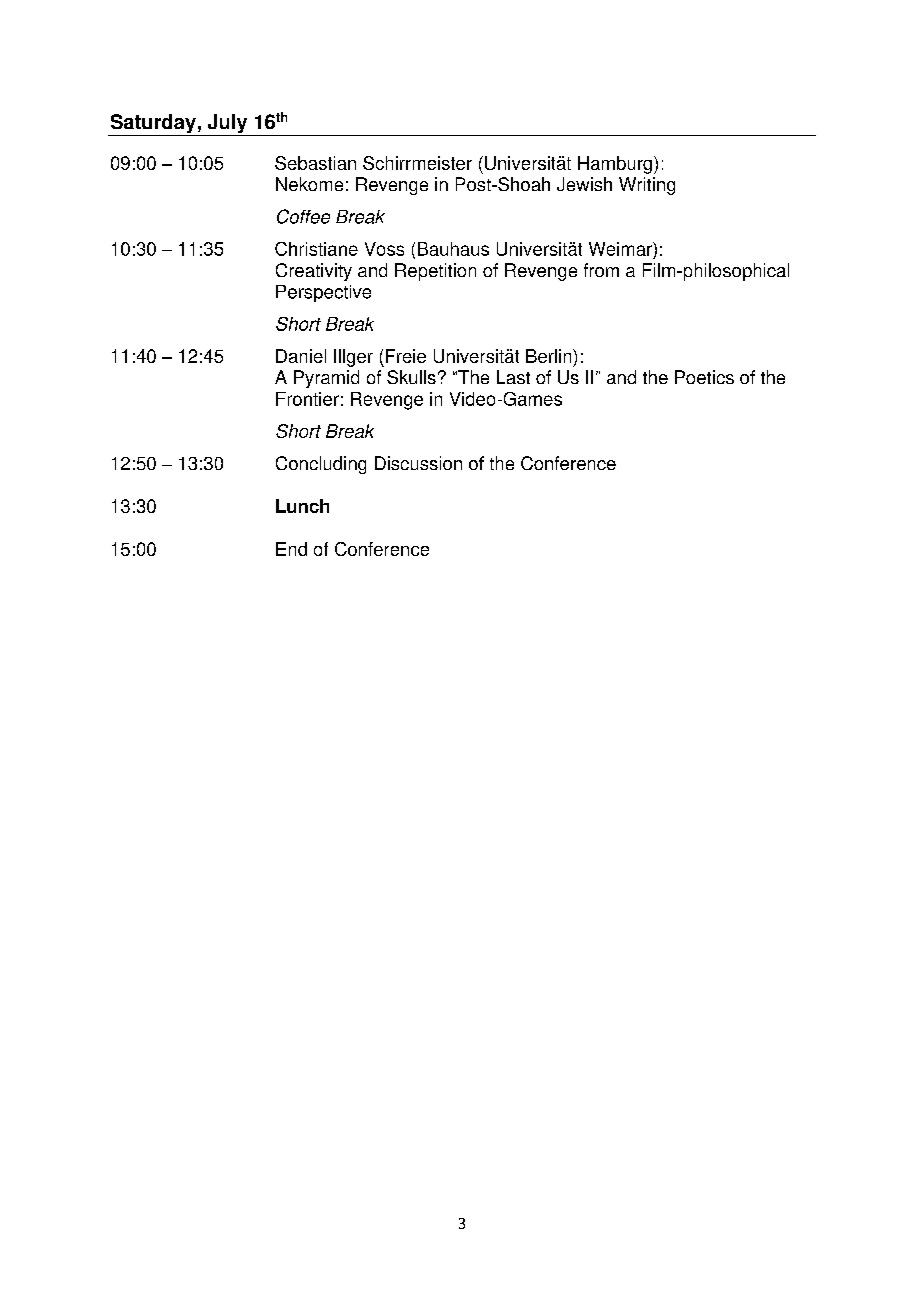 The width and height of the image is (924, 1308). What do you see at coordinates (411, 377) in the image?
I see `Skulls` at bounding box center [411, 377].
